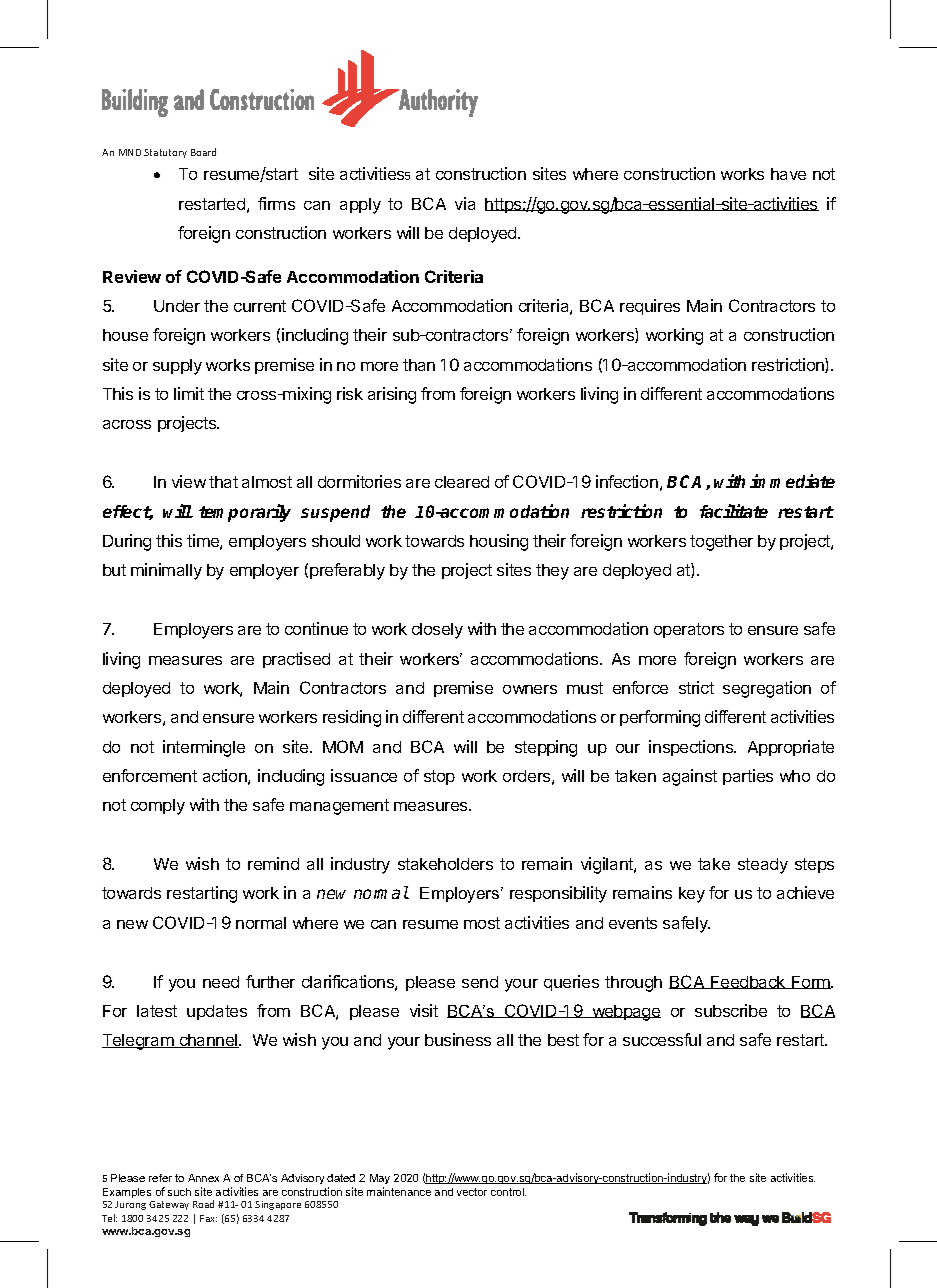  I want to click on have, so click(788, 174).
